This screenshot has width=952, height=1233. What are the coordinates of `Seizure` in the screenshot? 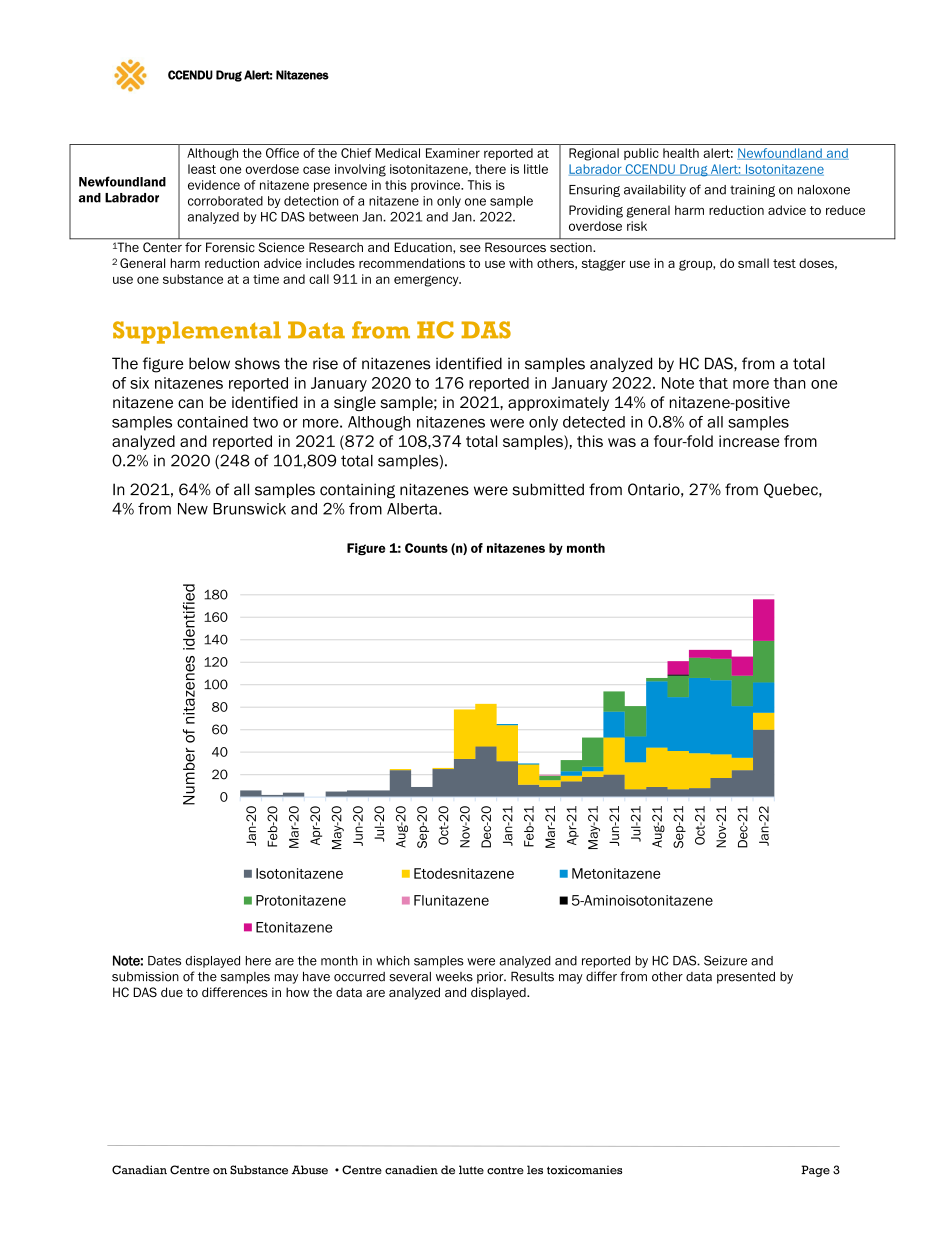 It's located at (725, 960).
